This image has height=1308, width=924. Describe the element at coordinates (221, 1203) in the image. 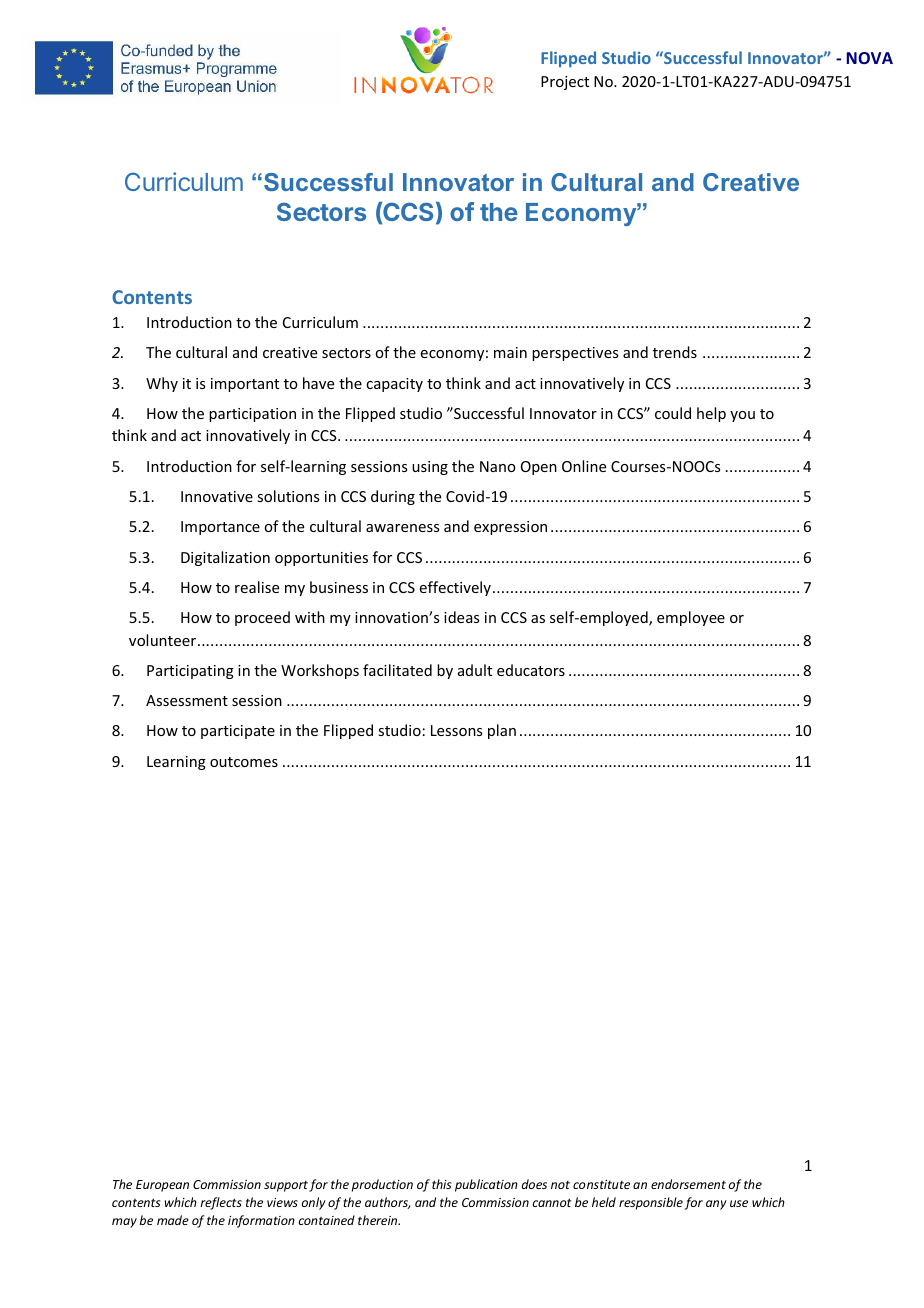

I see `reflects` at that location.
